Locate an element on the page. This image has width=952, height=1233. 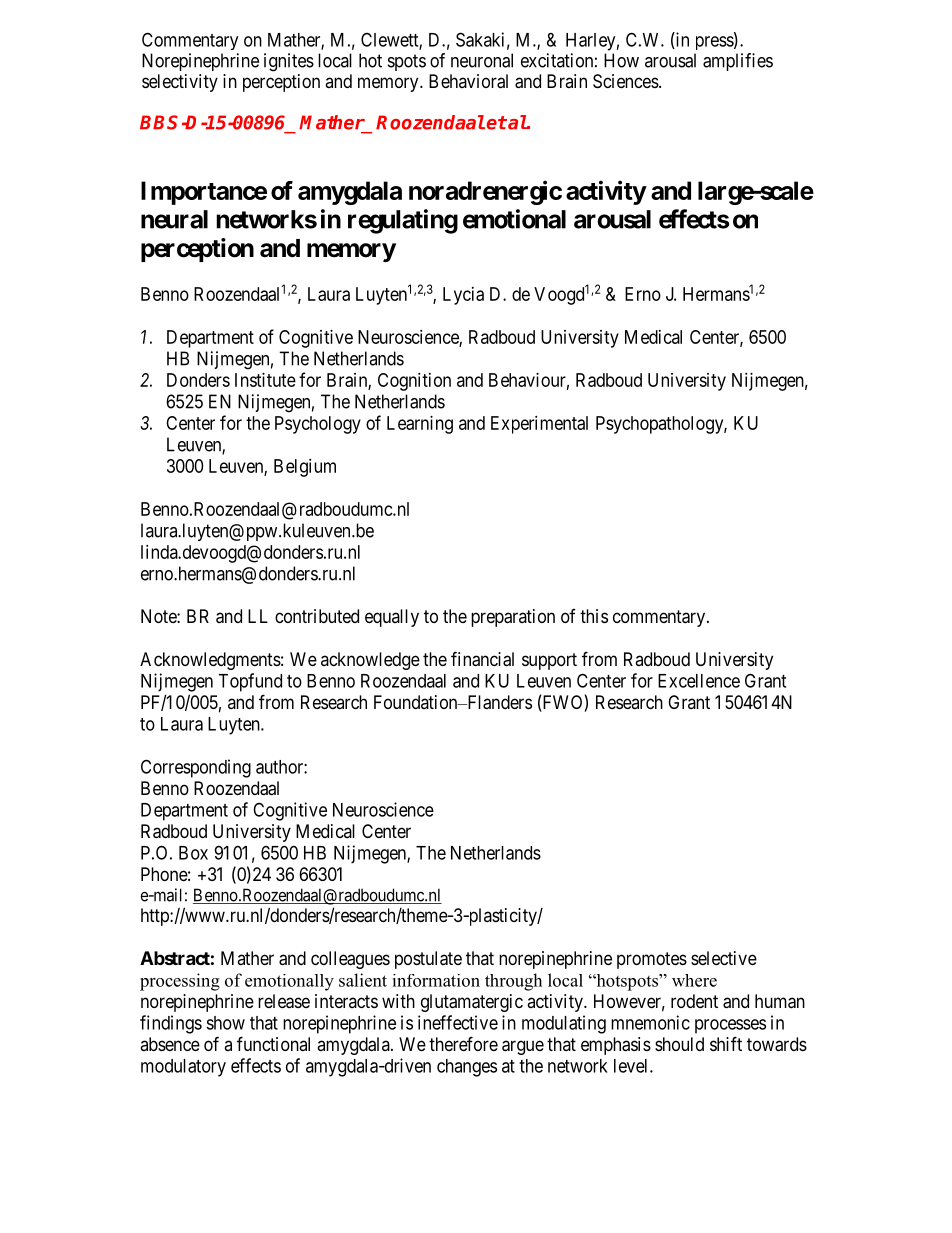
Belgium is located at coordinates (305, 468).
